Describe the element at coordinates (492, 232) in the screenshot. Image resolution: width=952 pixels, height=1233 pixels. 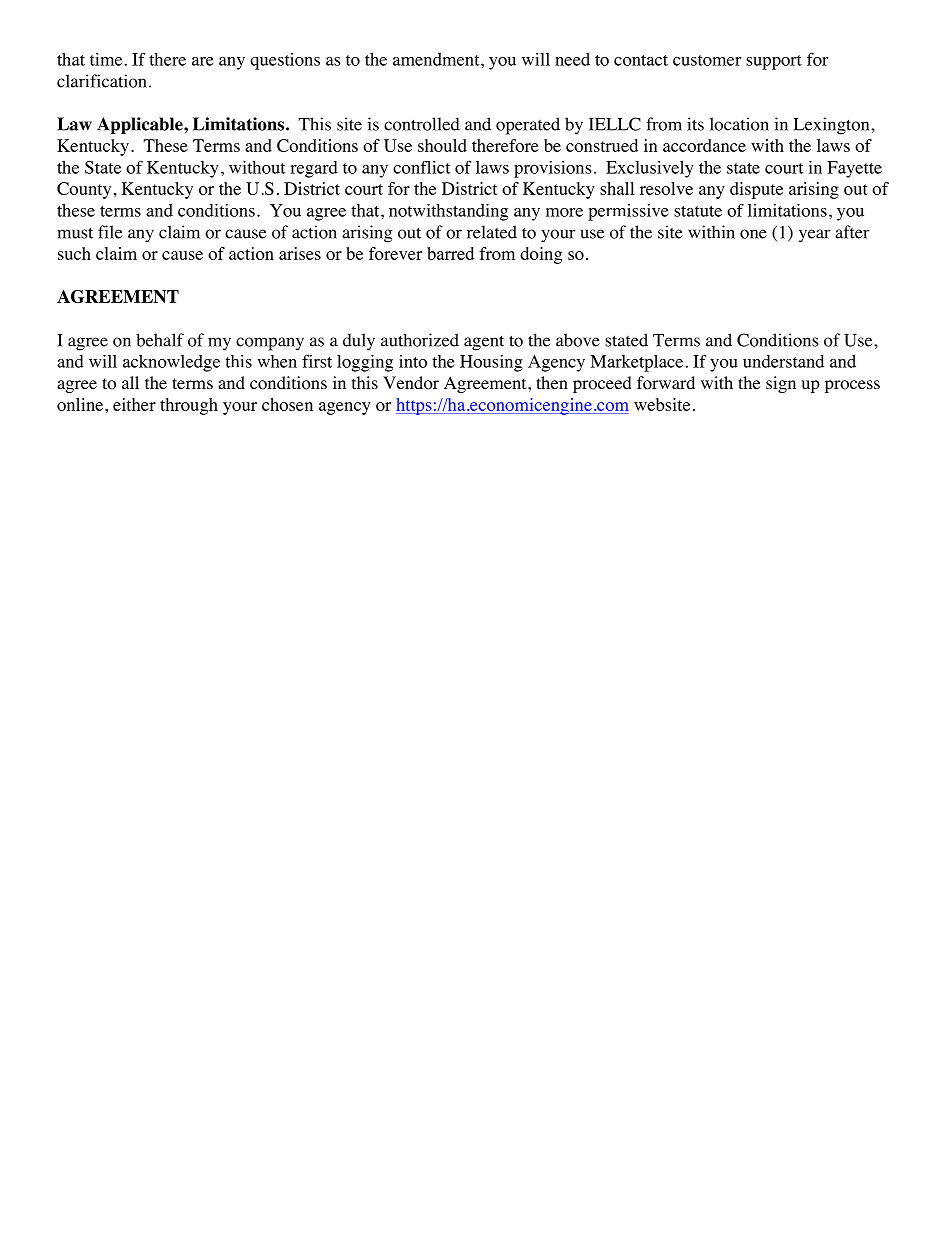
I see `related` at that location.
